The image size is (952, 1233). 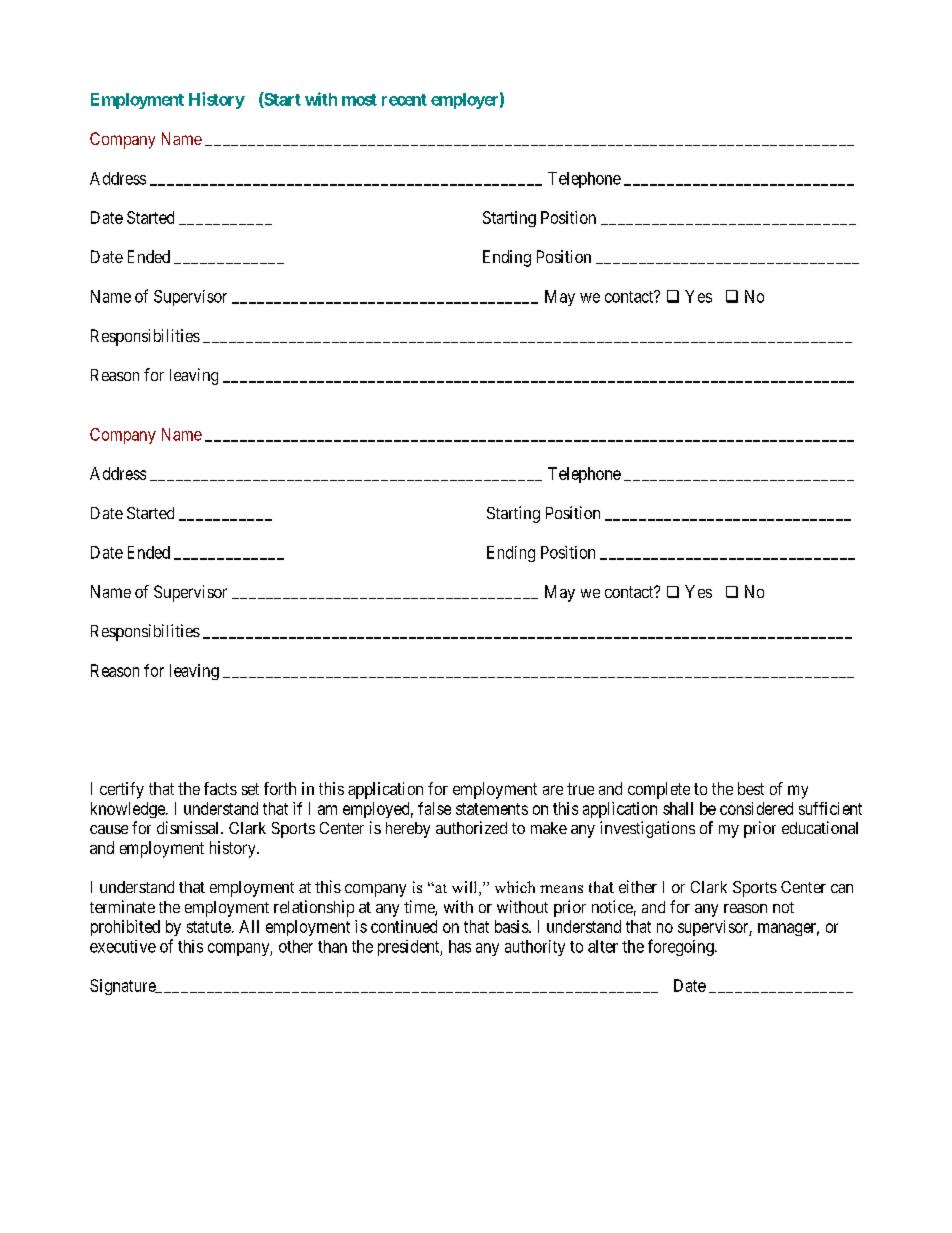 What do you see at coordinates (756, 808) in the screenshot?
I see `considered` at bounding box center [756, 808].
